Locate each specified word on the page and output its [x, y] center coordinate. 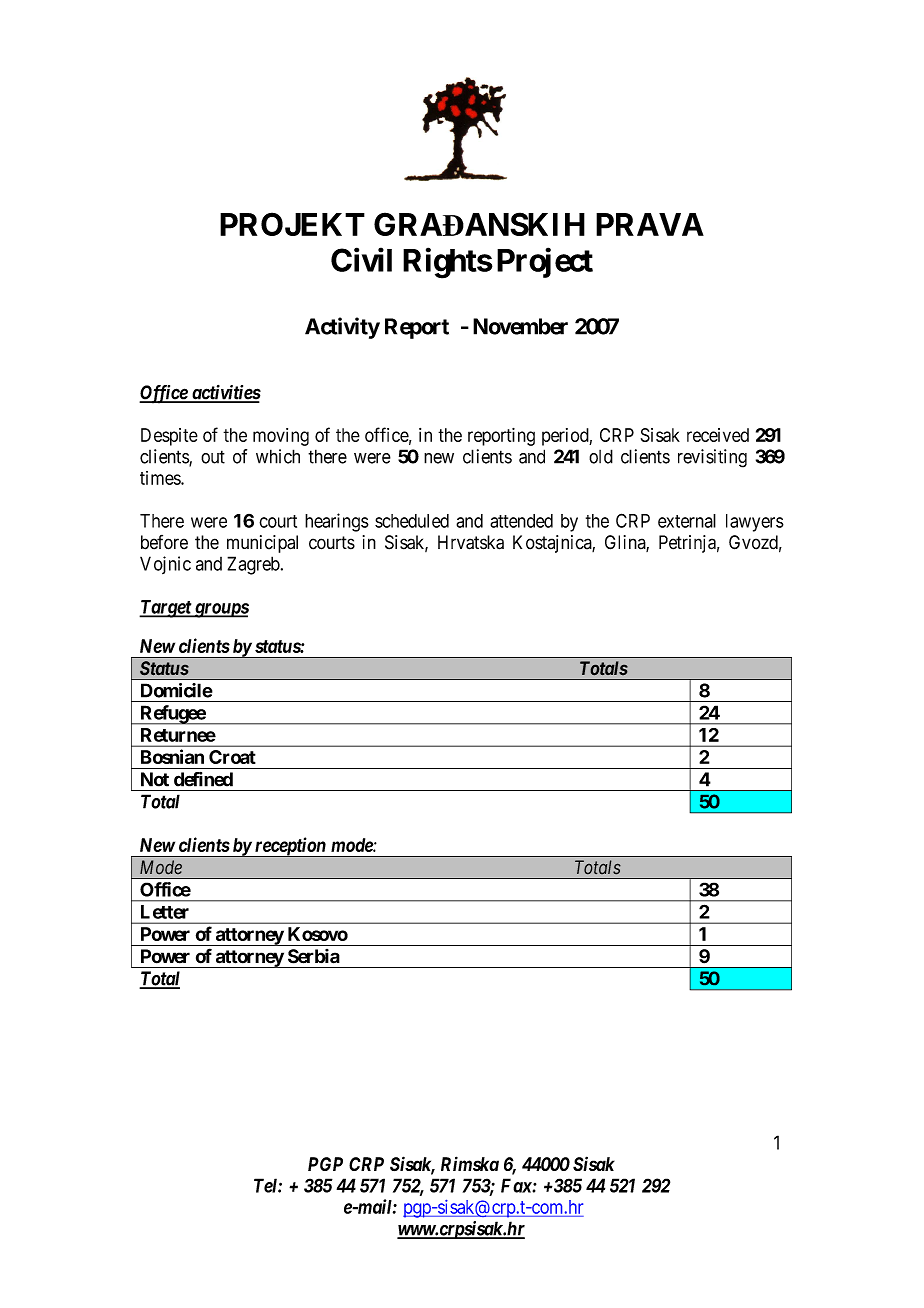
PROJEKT [292, 224]
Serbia [314, 956]
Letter [165, 912]
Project [545, 263]
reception [290, 847]
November [520, 326]
